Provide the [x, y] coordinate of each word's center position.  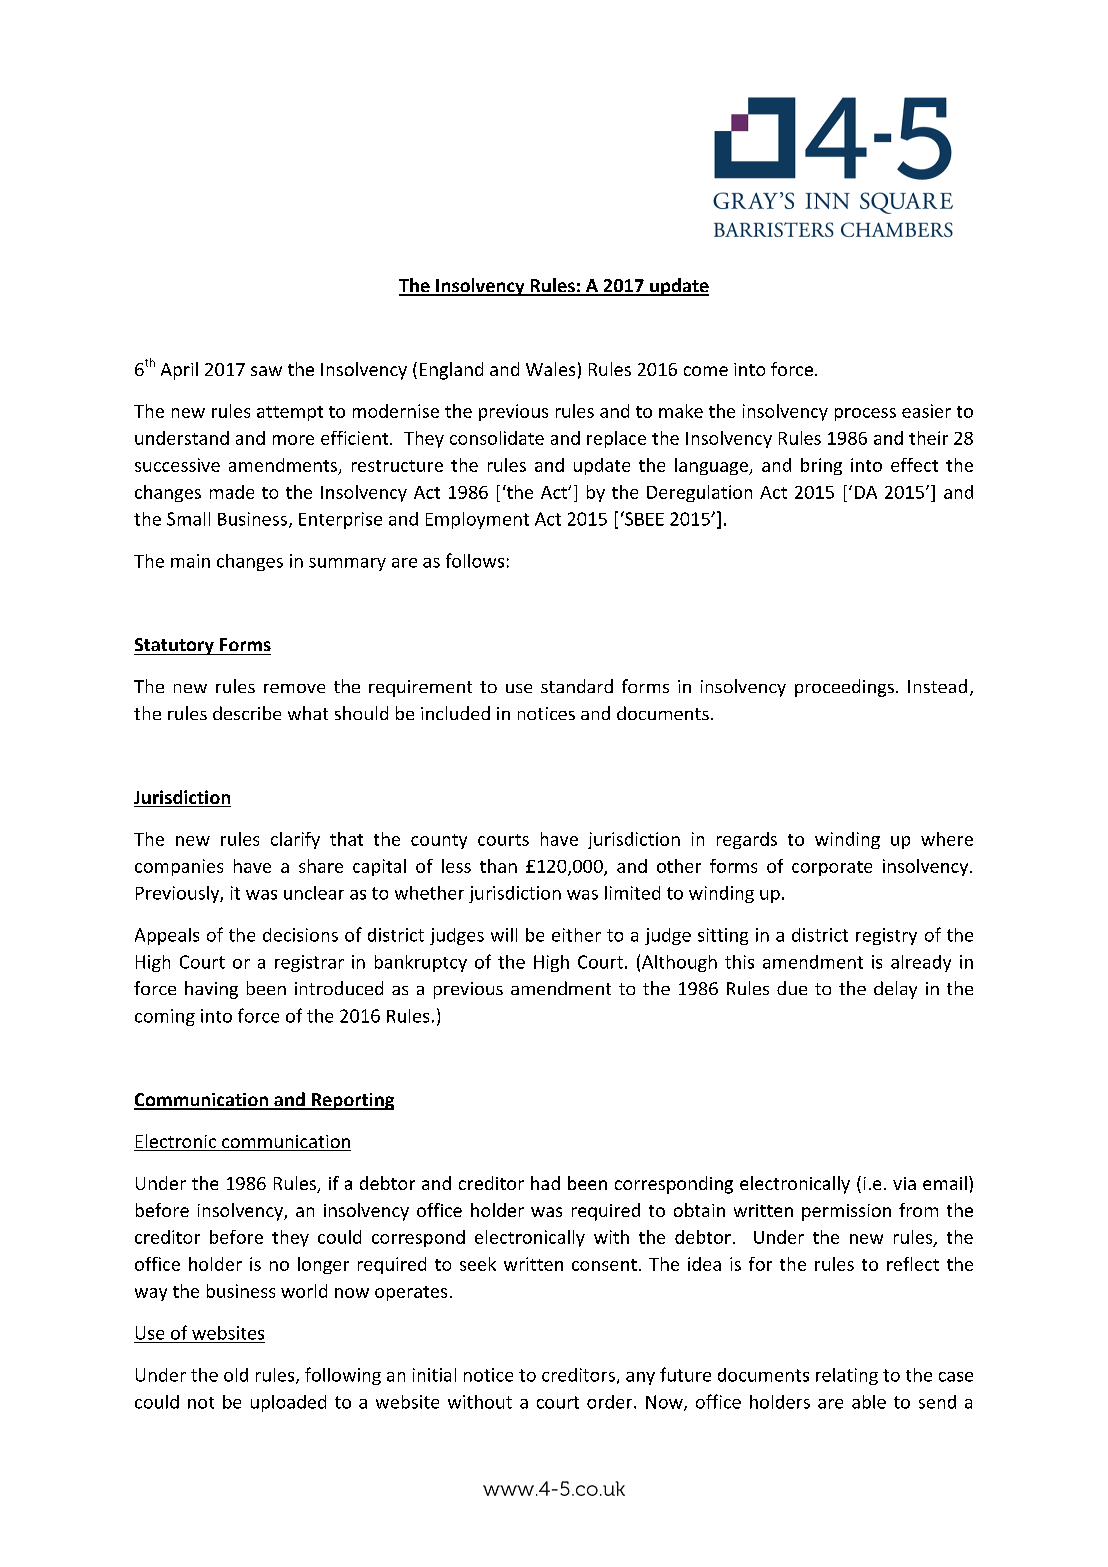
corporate [832, 868]
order [611, 1402]
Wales [550, 369]
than [498, 866]
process [865, 414]
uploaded [288, 1403]
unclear [314, 893]
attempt [290, 413]
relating [847, 1376]
